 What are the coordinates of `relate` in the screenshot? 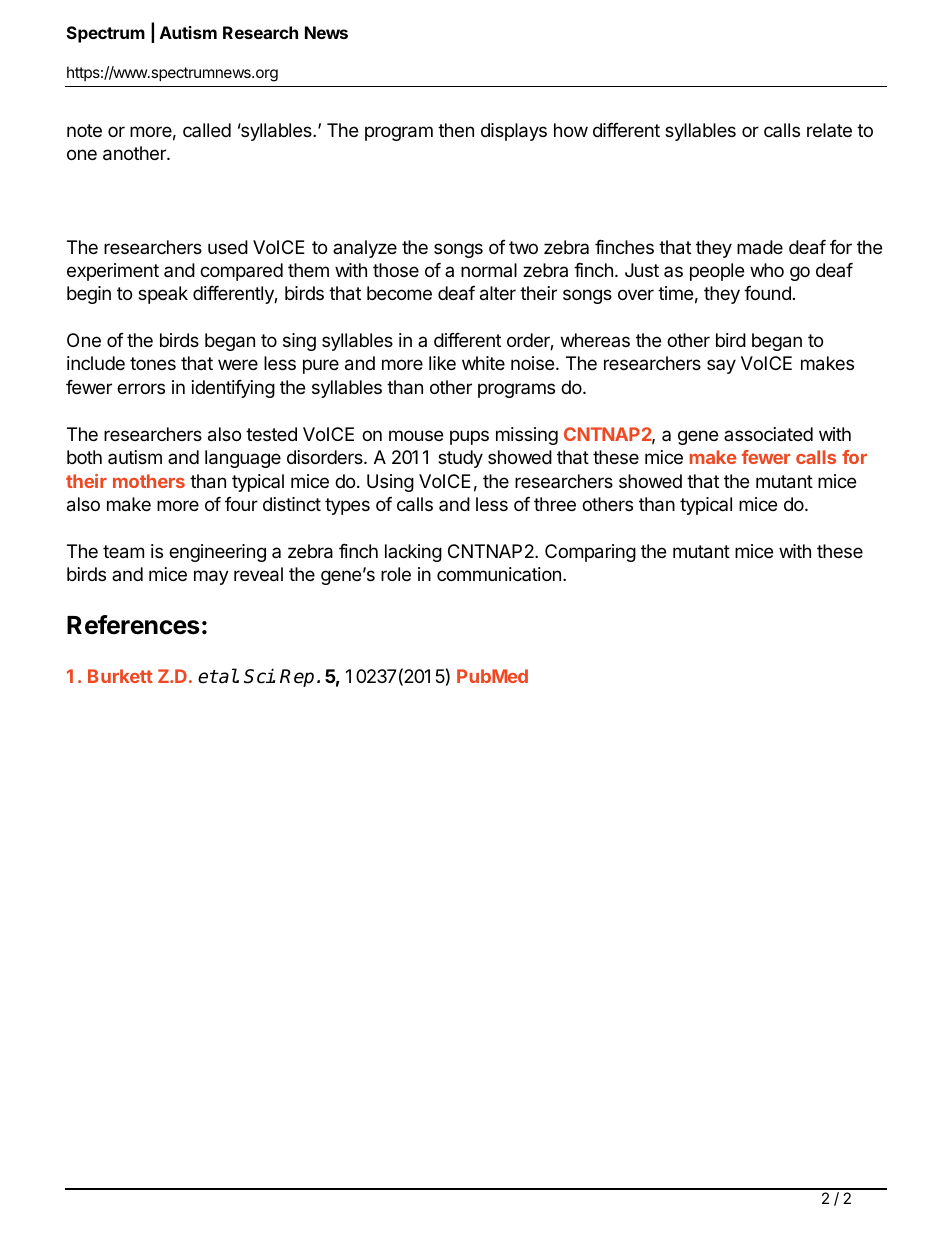 It's located at (829, 130).
